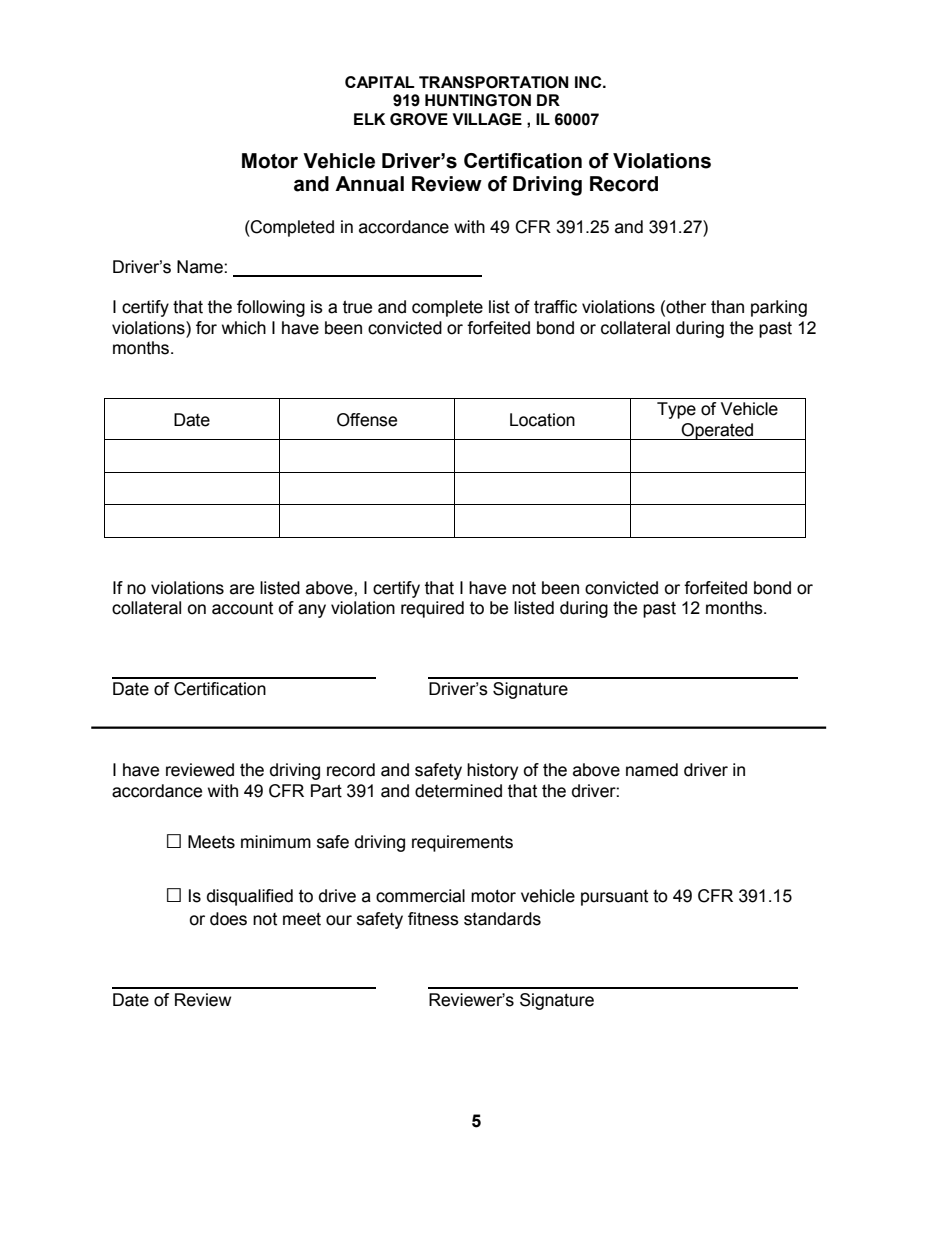 The height and width of the image is (1233, 952). I want to click on ELK, so click(369, 119).
